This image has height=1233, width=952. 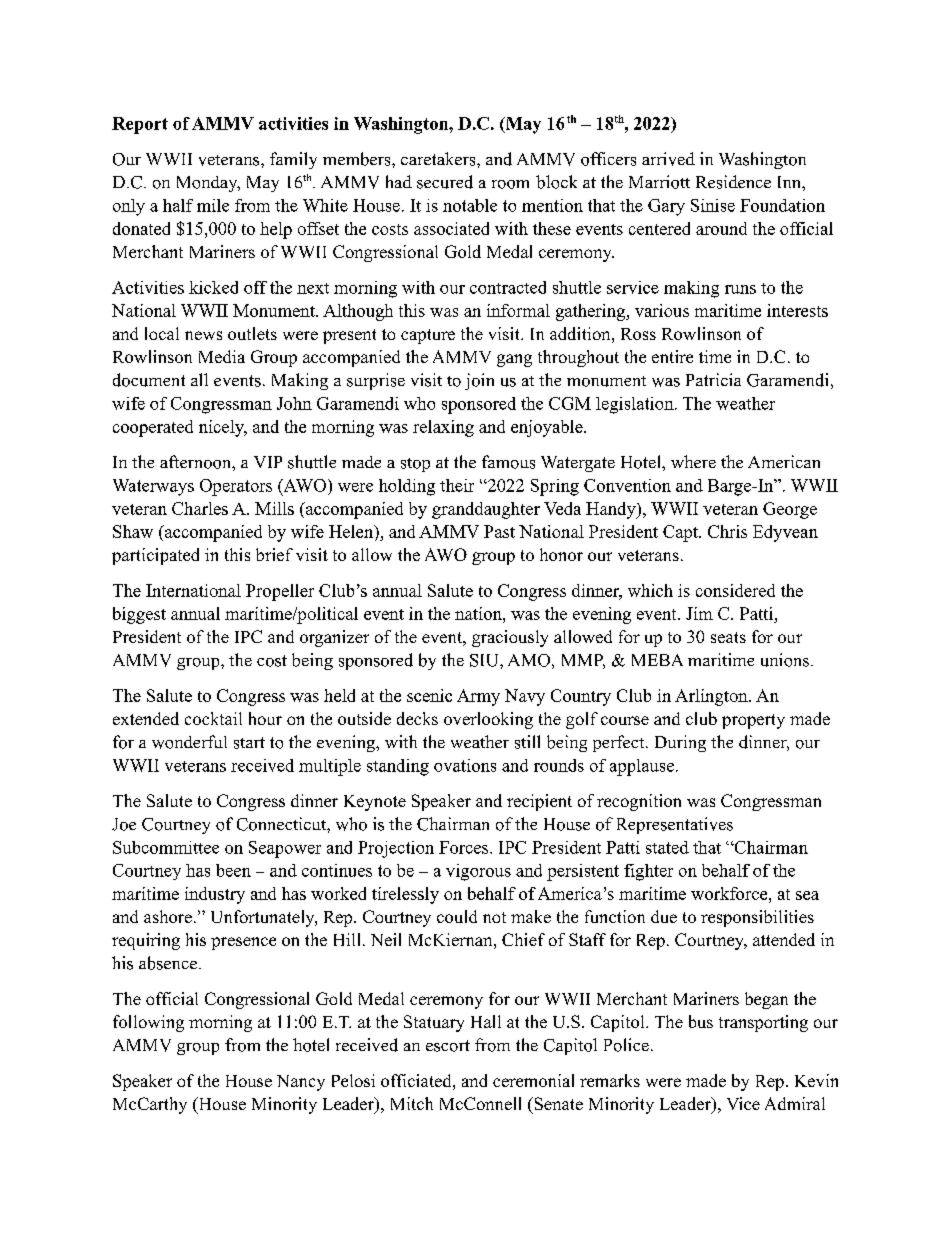 What do you see at coordinates (148, 1023) in the image?
I see `following` at bounding box center [148, 1023].
